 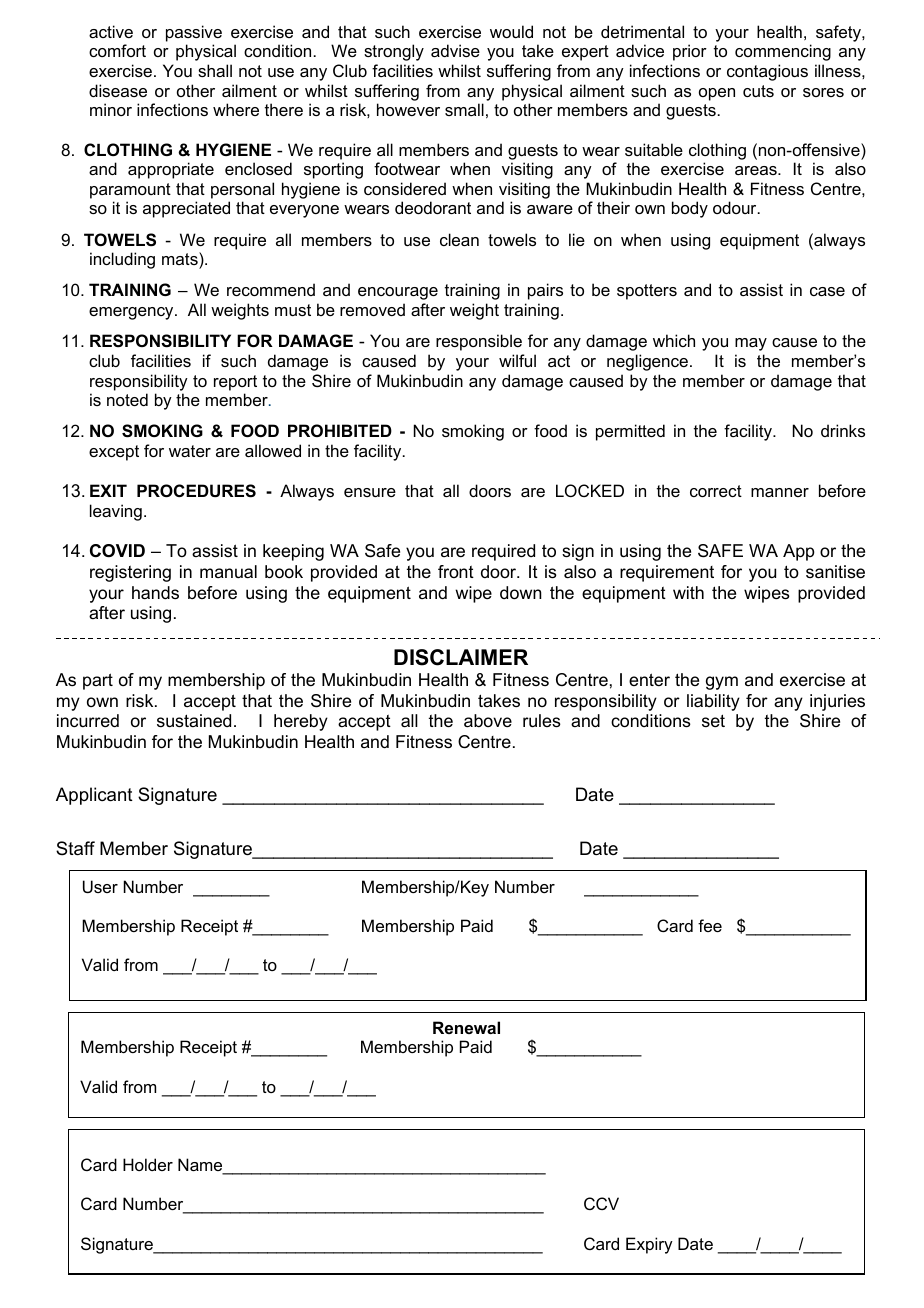 What do you see at coordinates (722, 683) in the page?
I see `gym` at bounding box center [722, 683].
